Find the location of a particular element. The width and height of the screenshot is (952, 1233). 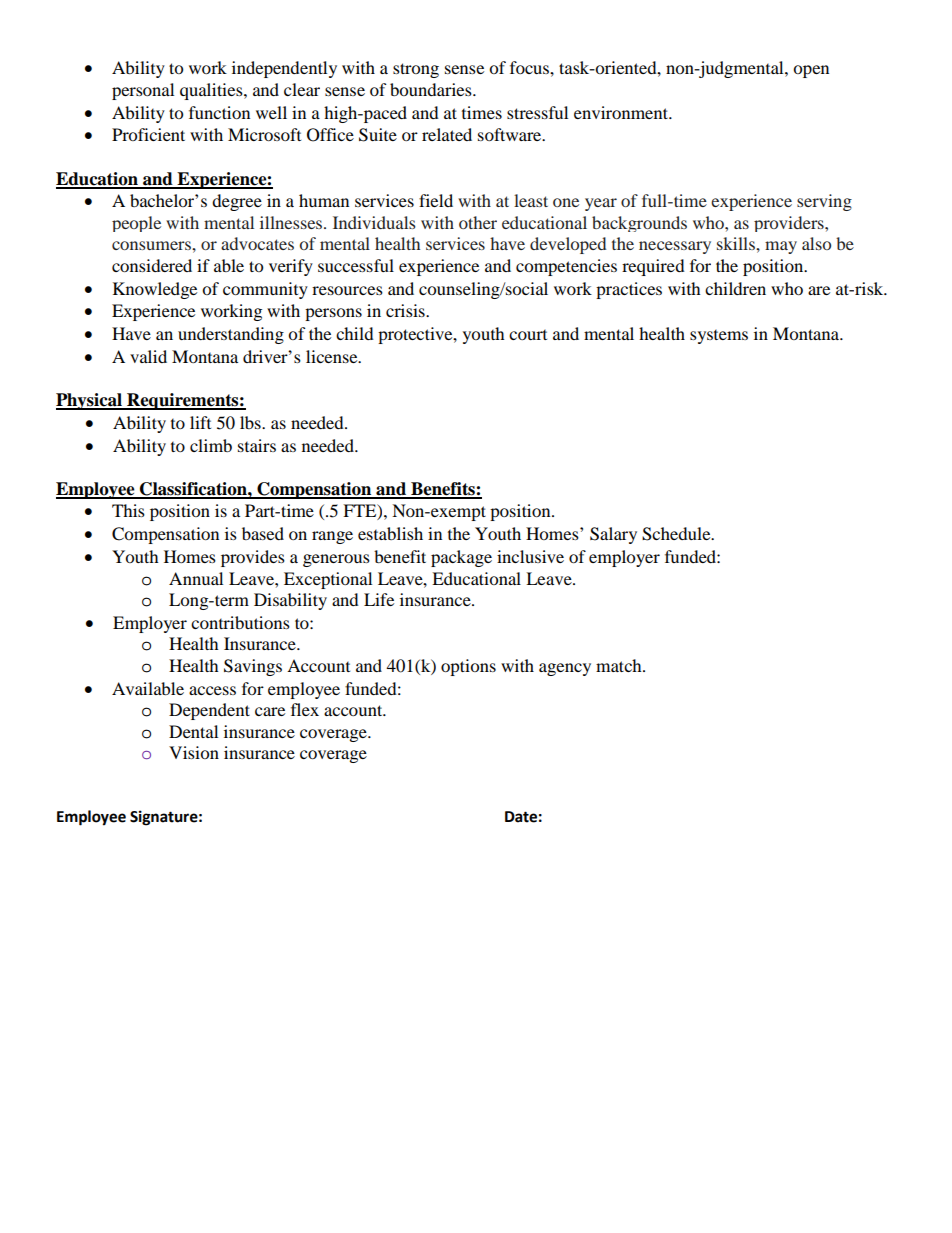

lift is located at coordinates (200, 422).
